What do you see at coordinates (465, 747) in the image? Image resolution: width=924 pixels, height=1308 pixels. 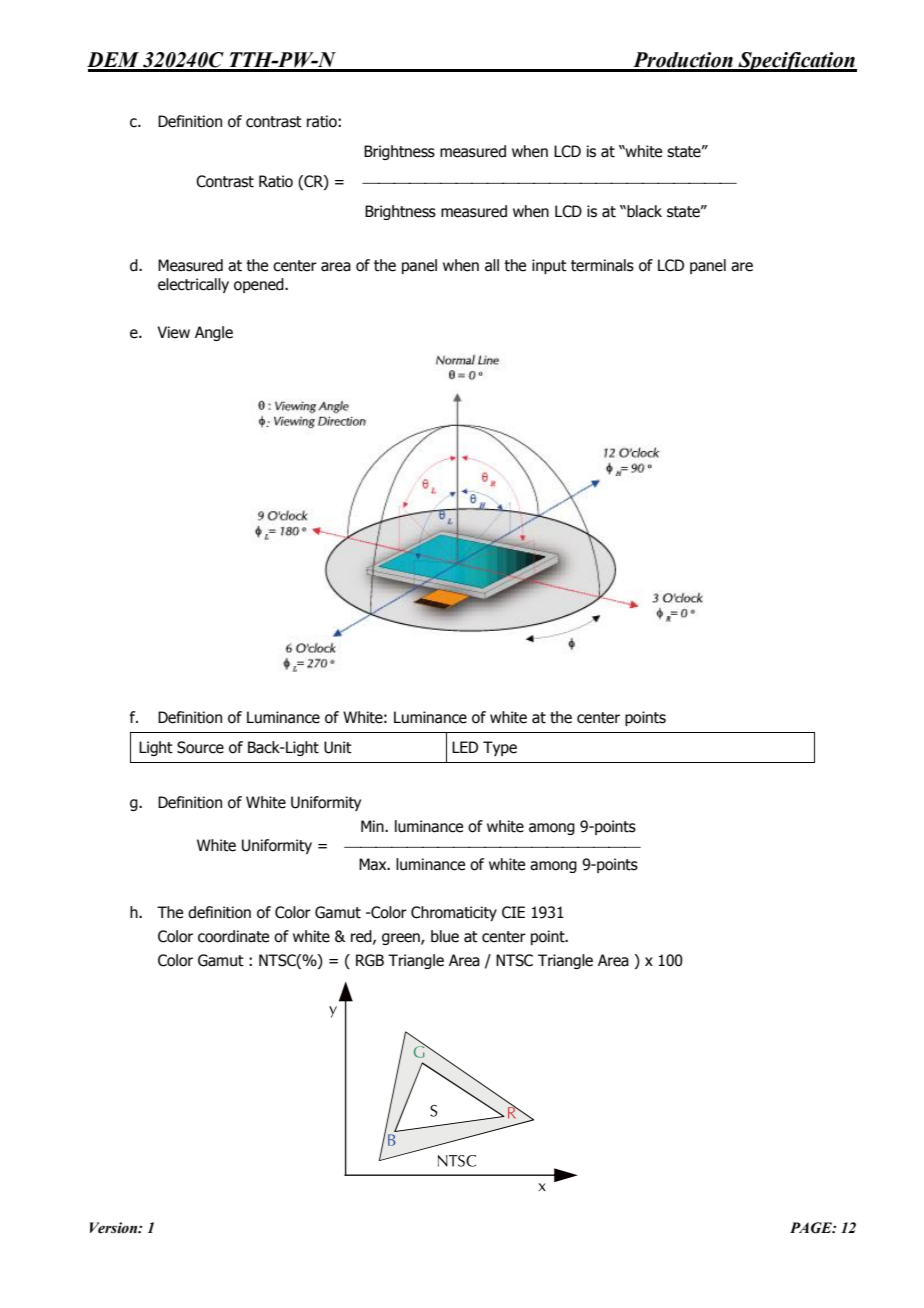 I see `LED` at bounding box center [465, 747].
